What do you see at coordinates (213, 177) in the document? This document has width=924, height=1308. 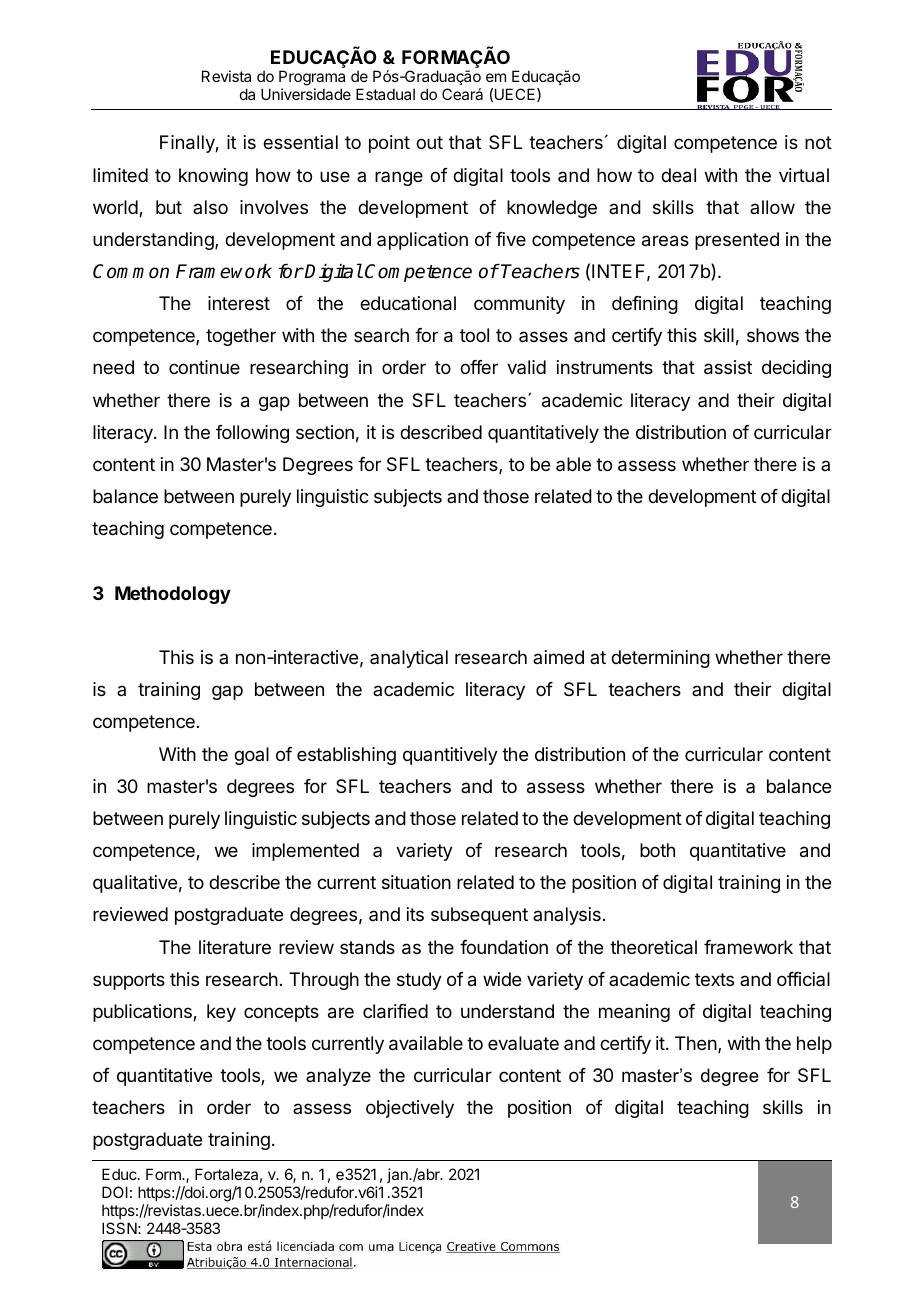 I see `knowing` at bounding box center [213, 177].
